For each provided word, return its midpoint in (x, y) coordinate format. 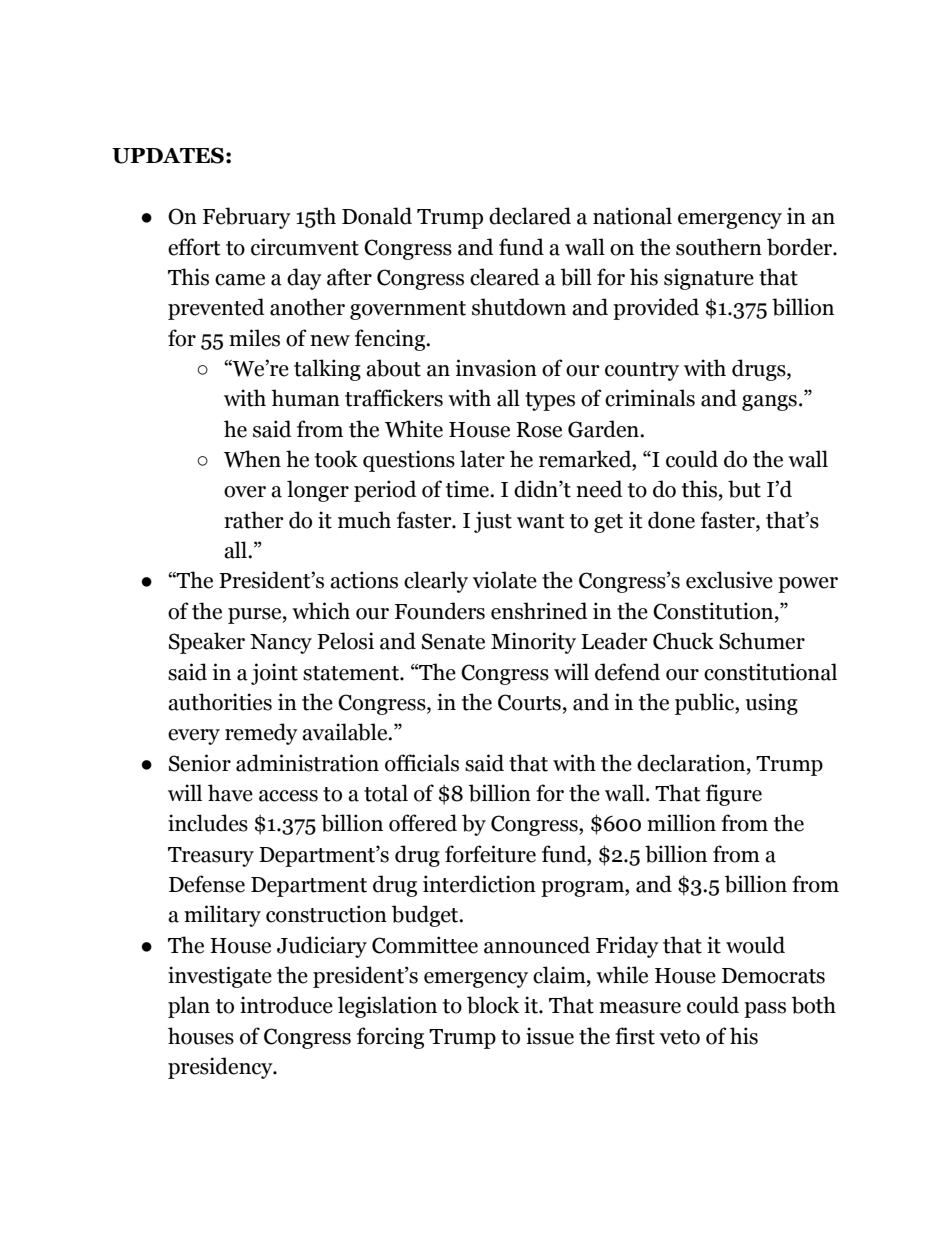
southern (719, 247)
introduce (286, 1005)
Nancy (281, 644)
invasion (496, 368)
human (305, 398)
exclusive (729, 580)
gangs (769, 403)
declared (530, 216)
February (247, 218)
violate (505, 580)
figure (734, 795)
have (230, 793)
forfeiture (490, 854)
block (493, 1005)
